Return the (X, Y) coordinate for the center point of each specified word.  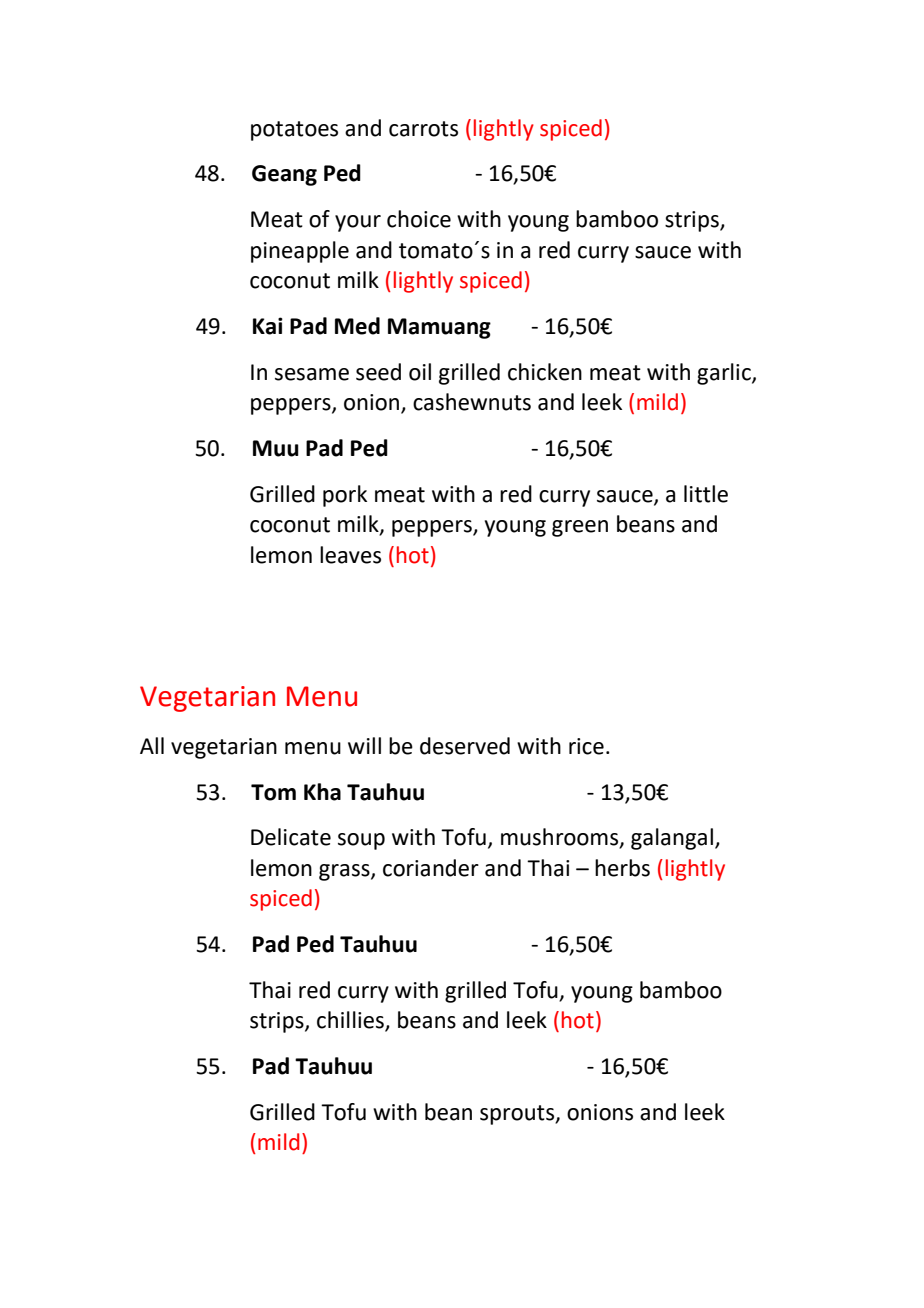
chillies (351, 1021)
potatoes (294, 131)
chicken (545, 372)
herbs (622, 868)
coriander (431, 868)
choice (419, 219)
